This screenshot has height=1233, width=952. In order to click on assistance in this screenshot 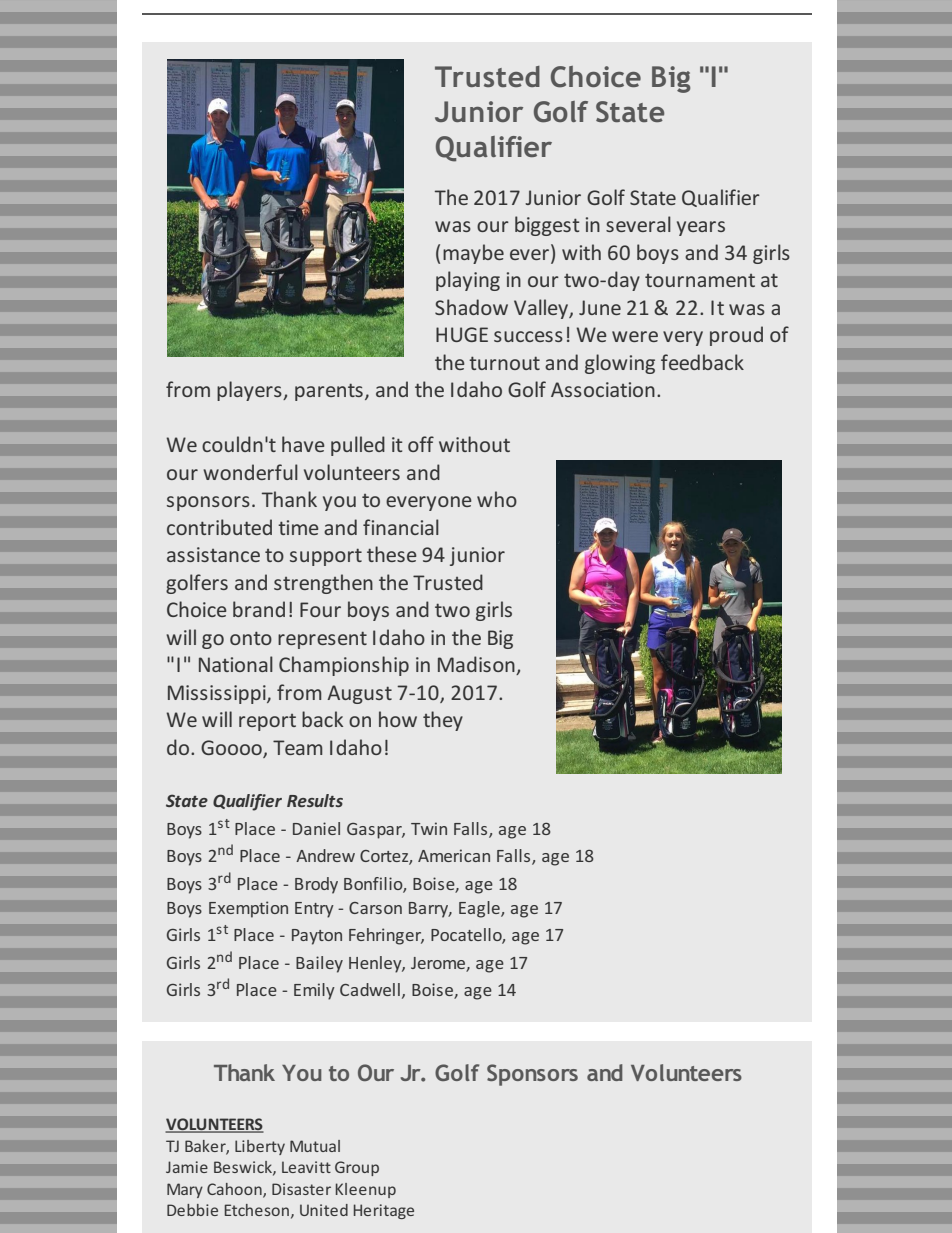, I will do `click(213, 554)`.
